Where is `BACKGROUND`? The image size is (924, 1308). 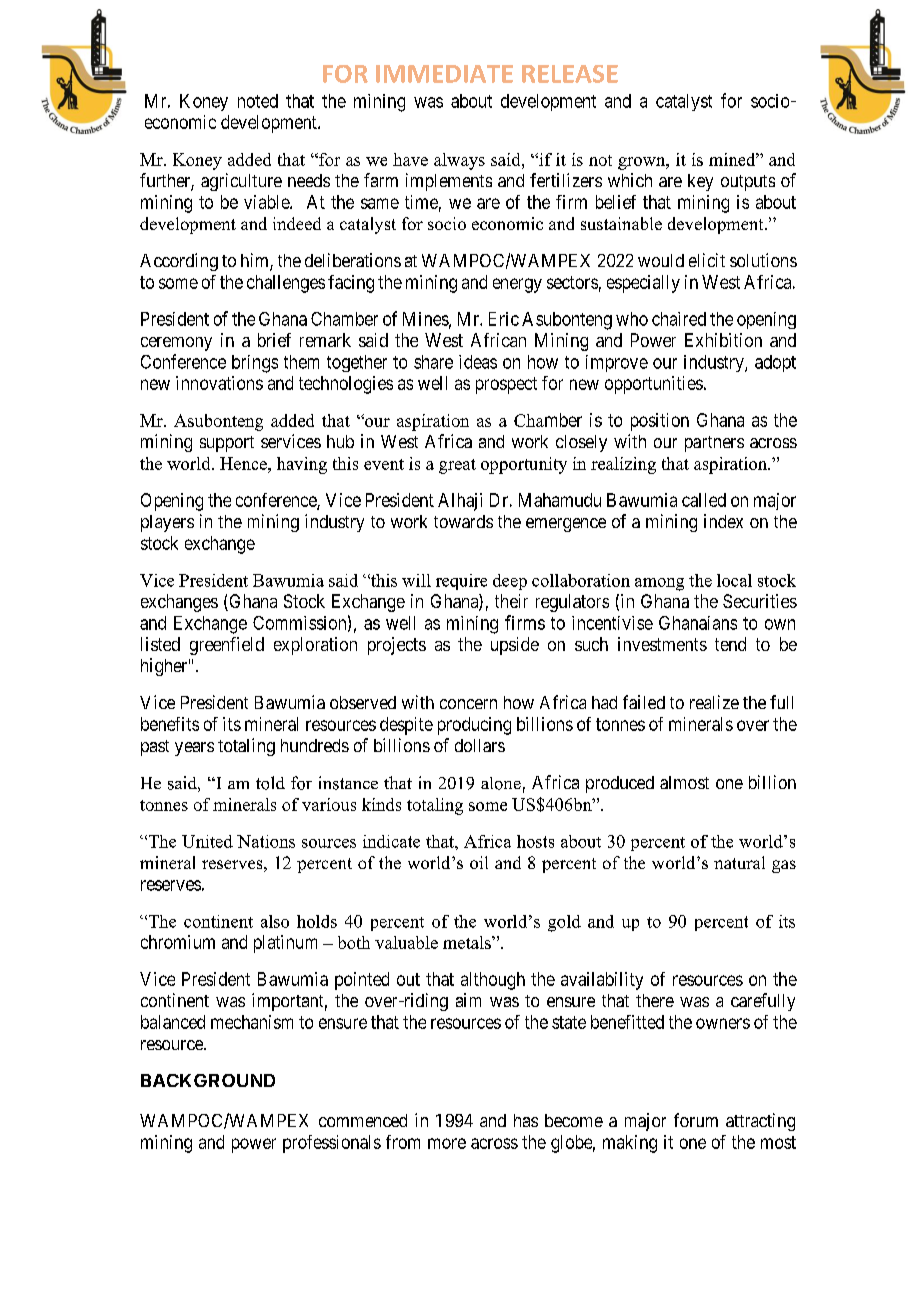
BACKGROUND is located at coordinates (208, 1080).
